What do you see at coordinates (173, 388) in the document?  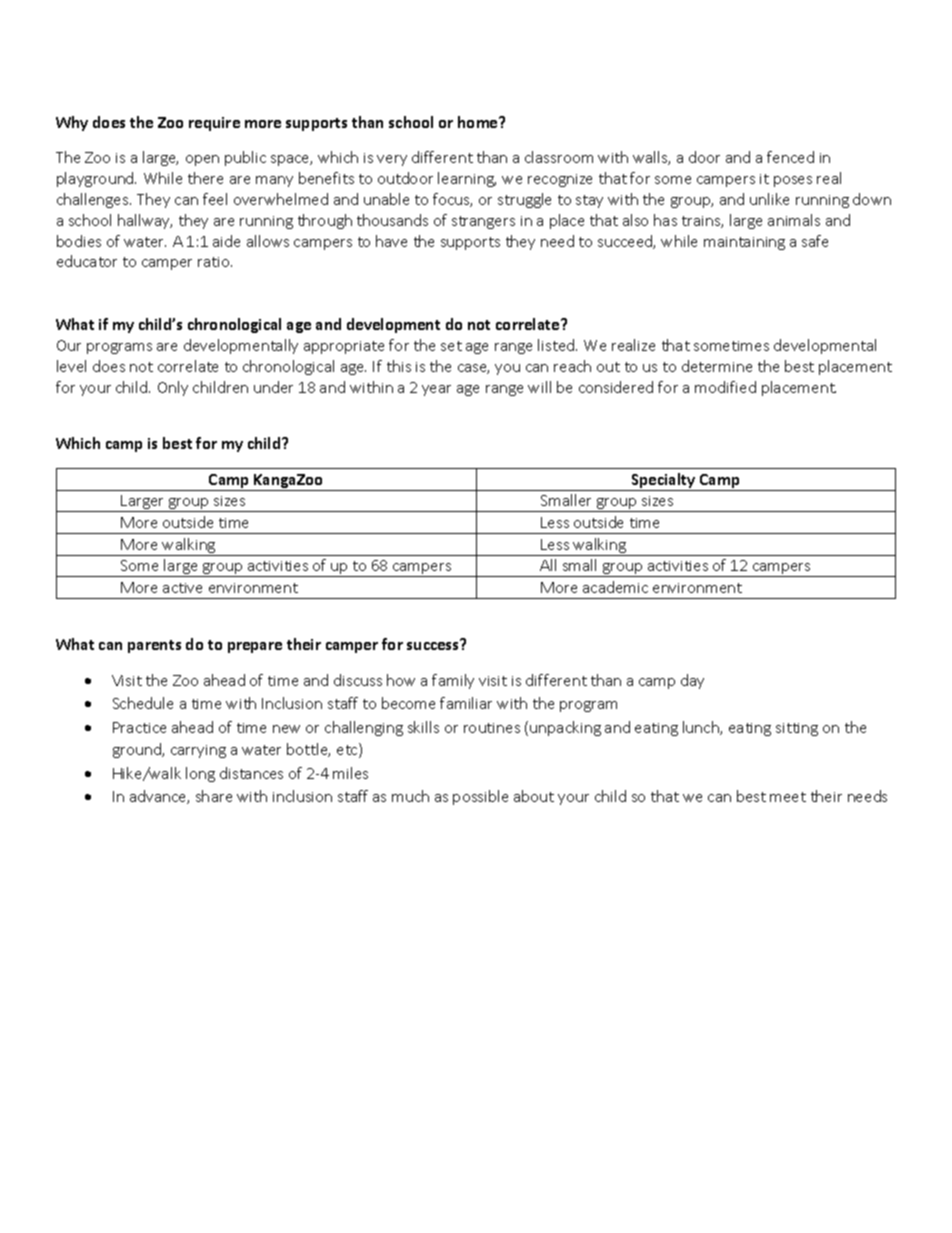 I see `Only` at bounding box center [173, 388].
